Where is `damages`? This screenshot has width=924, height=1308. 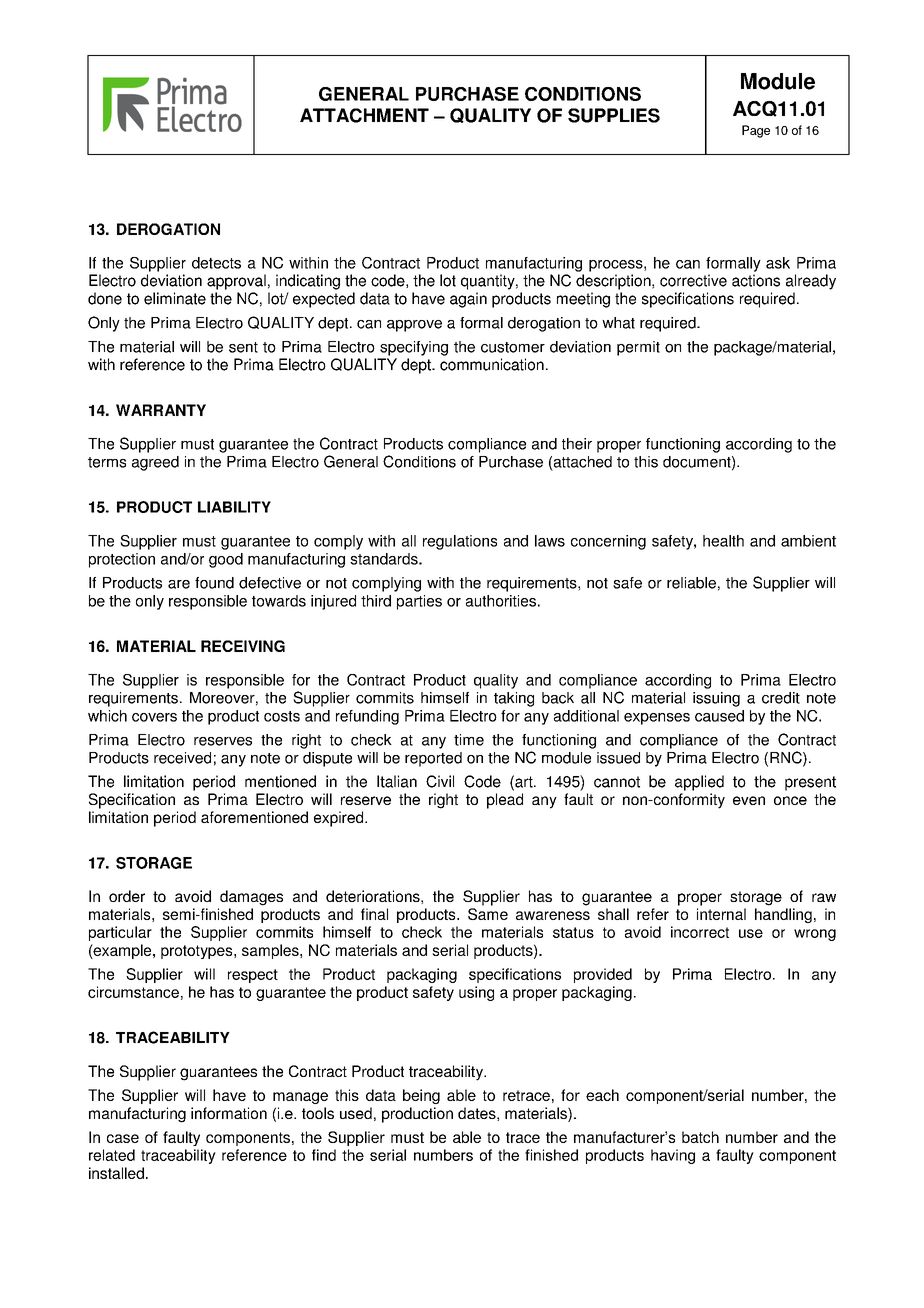
damages is located at coordinates (251, 898).
